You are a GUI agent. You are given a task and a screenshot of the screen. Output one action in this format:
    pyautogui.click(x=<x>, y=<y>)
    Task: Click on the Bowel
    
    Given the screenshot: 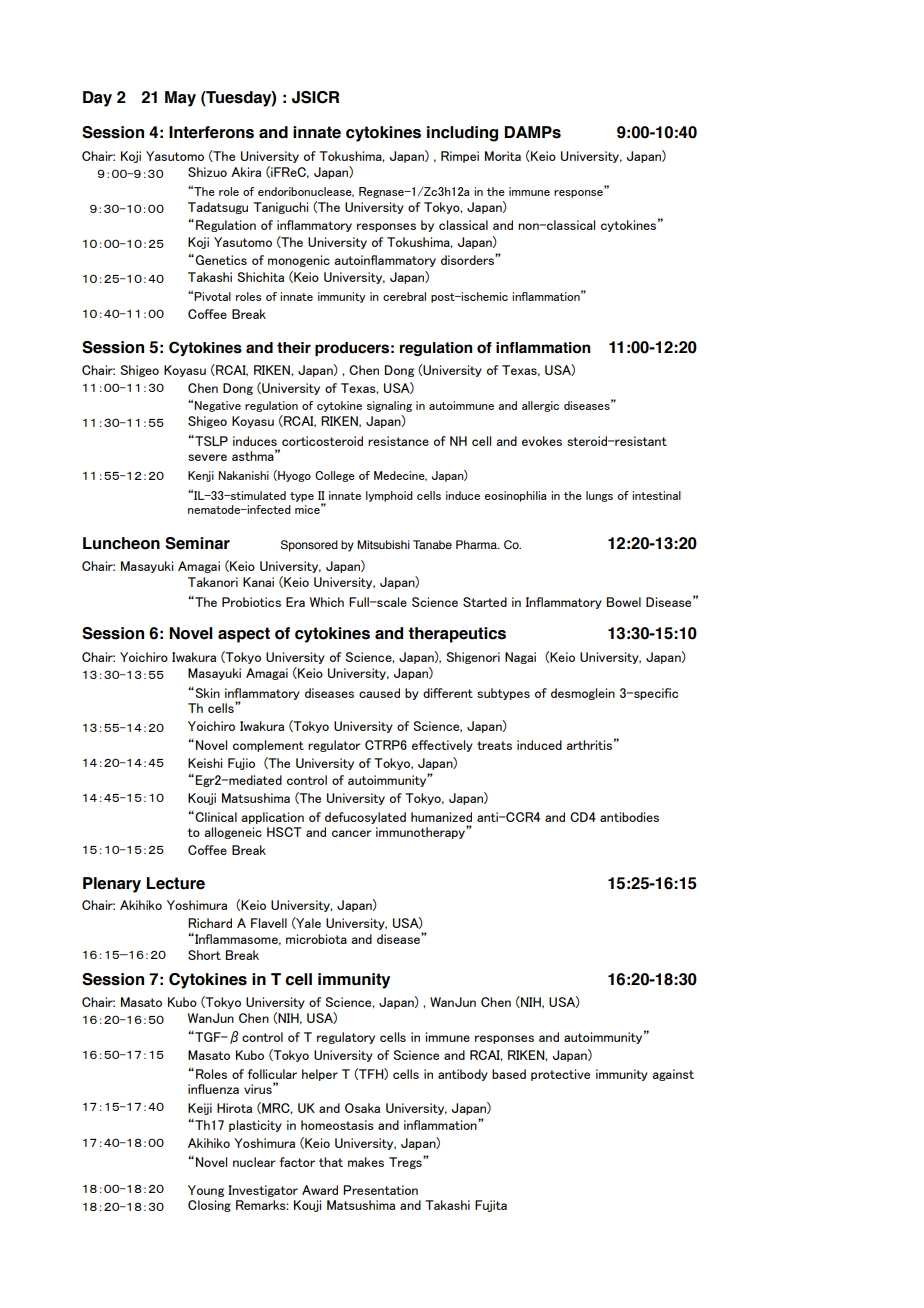 What is the action you would take?
    pyautogui.click(x=624, y=602)
